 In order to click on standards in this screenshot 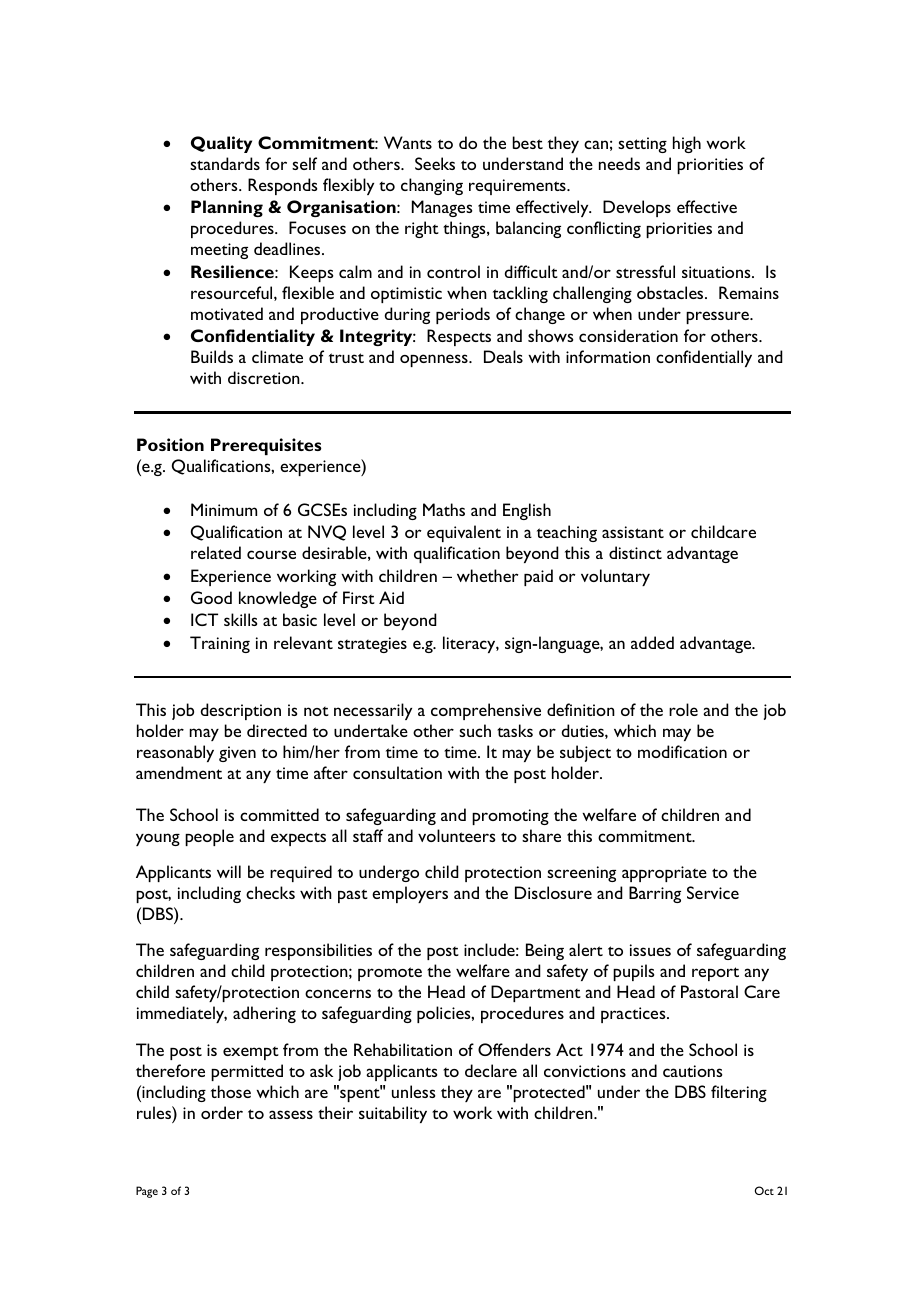, I will do `click(225, 163)`.
